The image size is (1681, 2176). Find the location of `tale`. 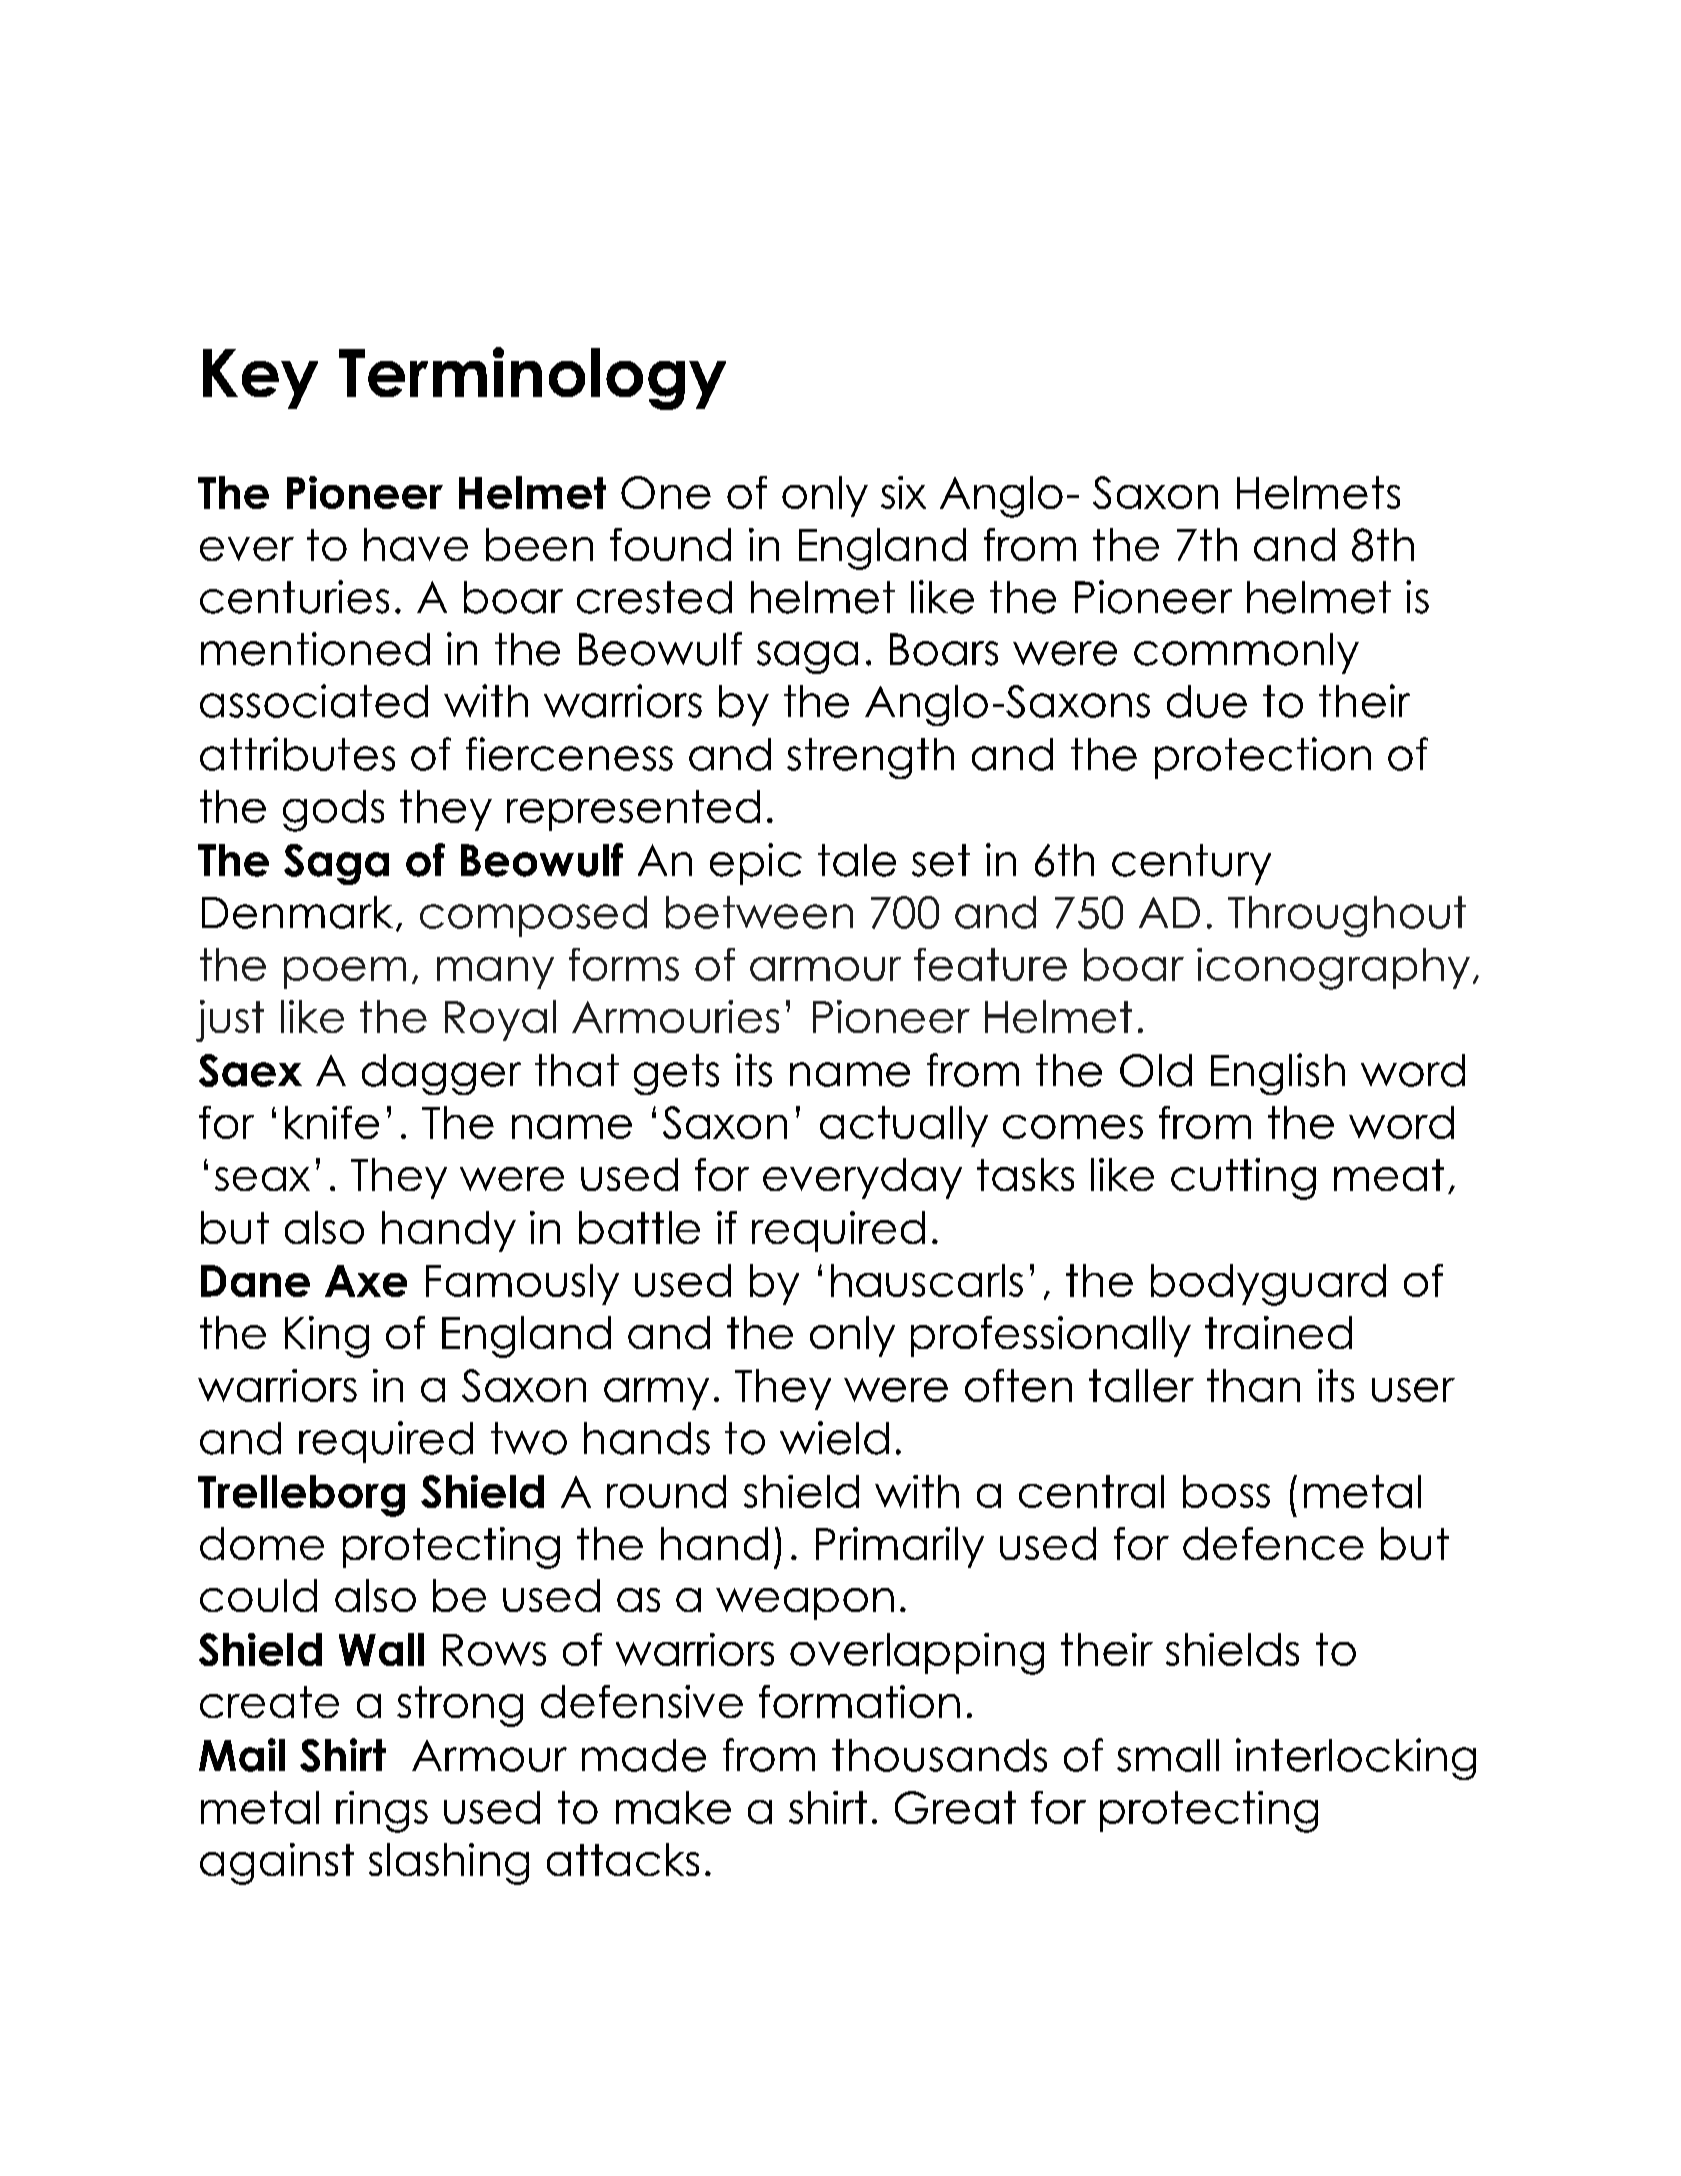

tale is located at coordinates (857, 860).
